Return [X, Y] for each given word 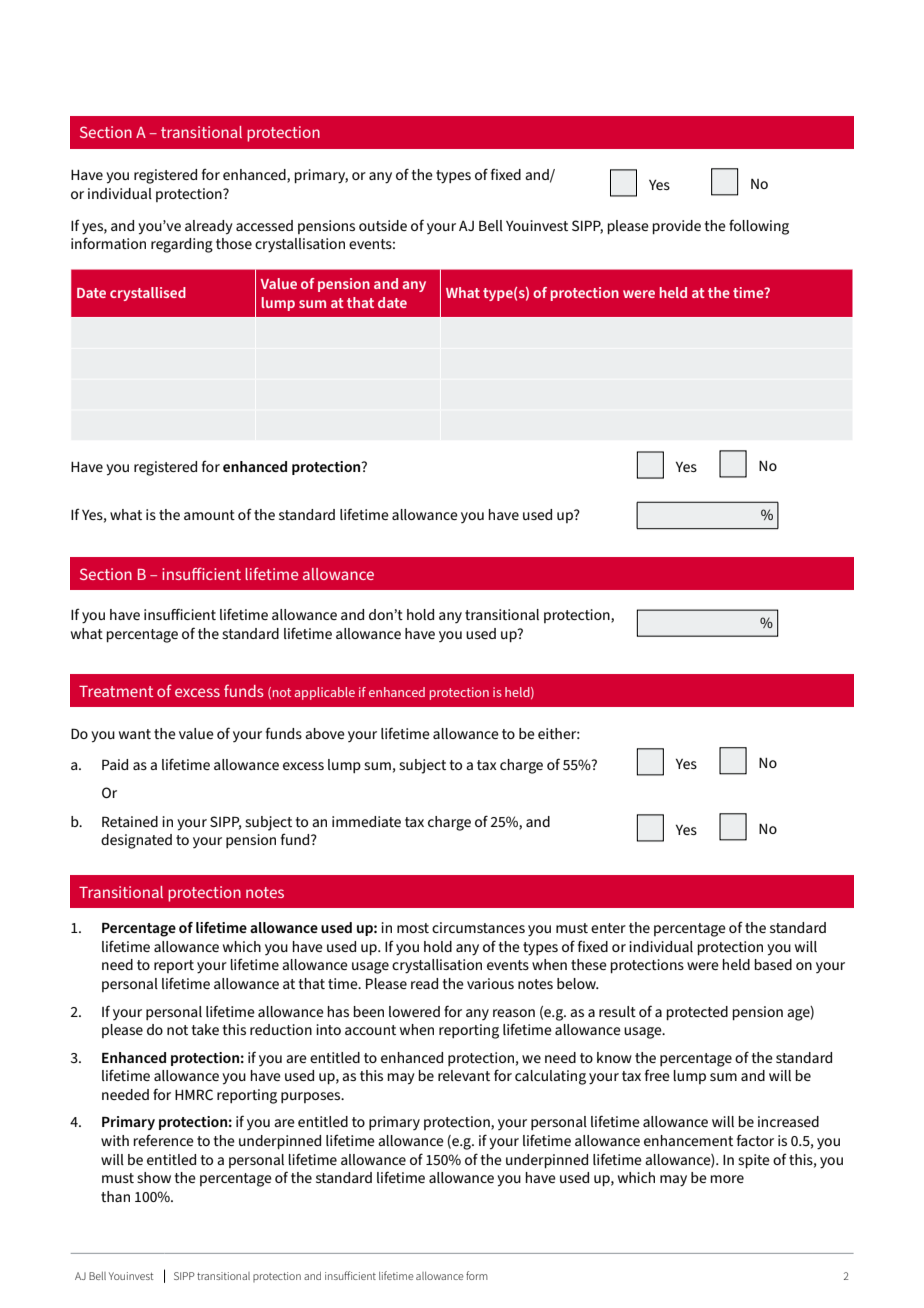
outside [383, 225]
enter [608, 928]
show [154, 1177]
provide [677, 227]
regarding [182, 245]
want [135, 734]
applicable [324, 693]
